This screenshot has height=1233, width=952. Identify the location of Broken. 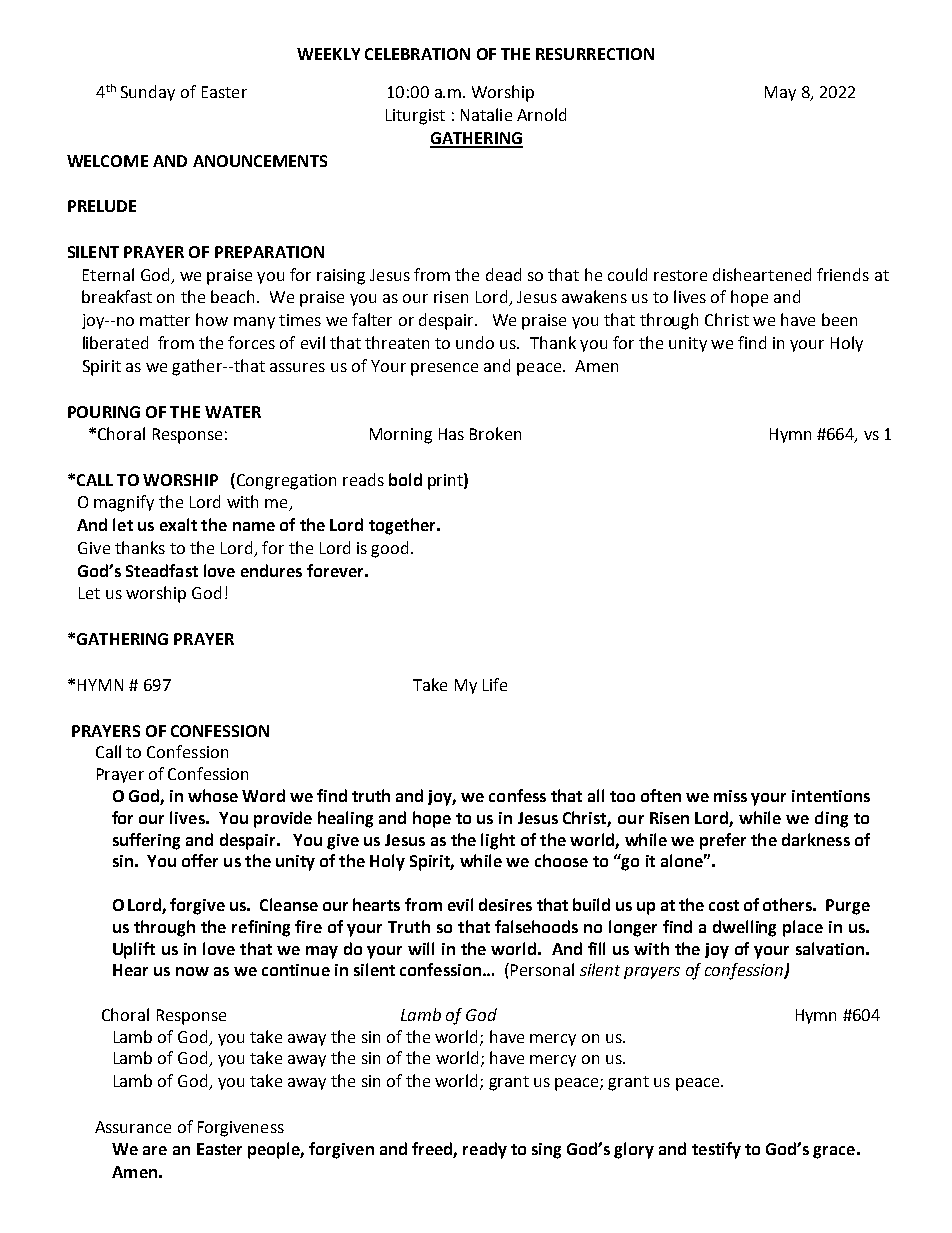
(495, 433).
